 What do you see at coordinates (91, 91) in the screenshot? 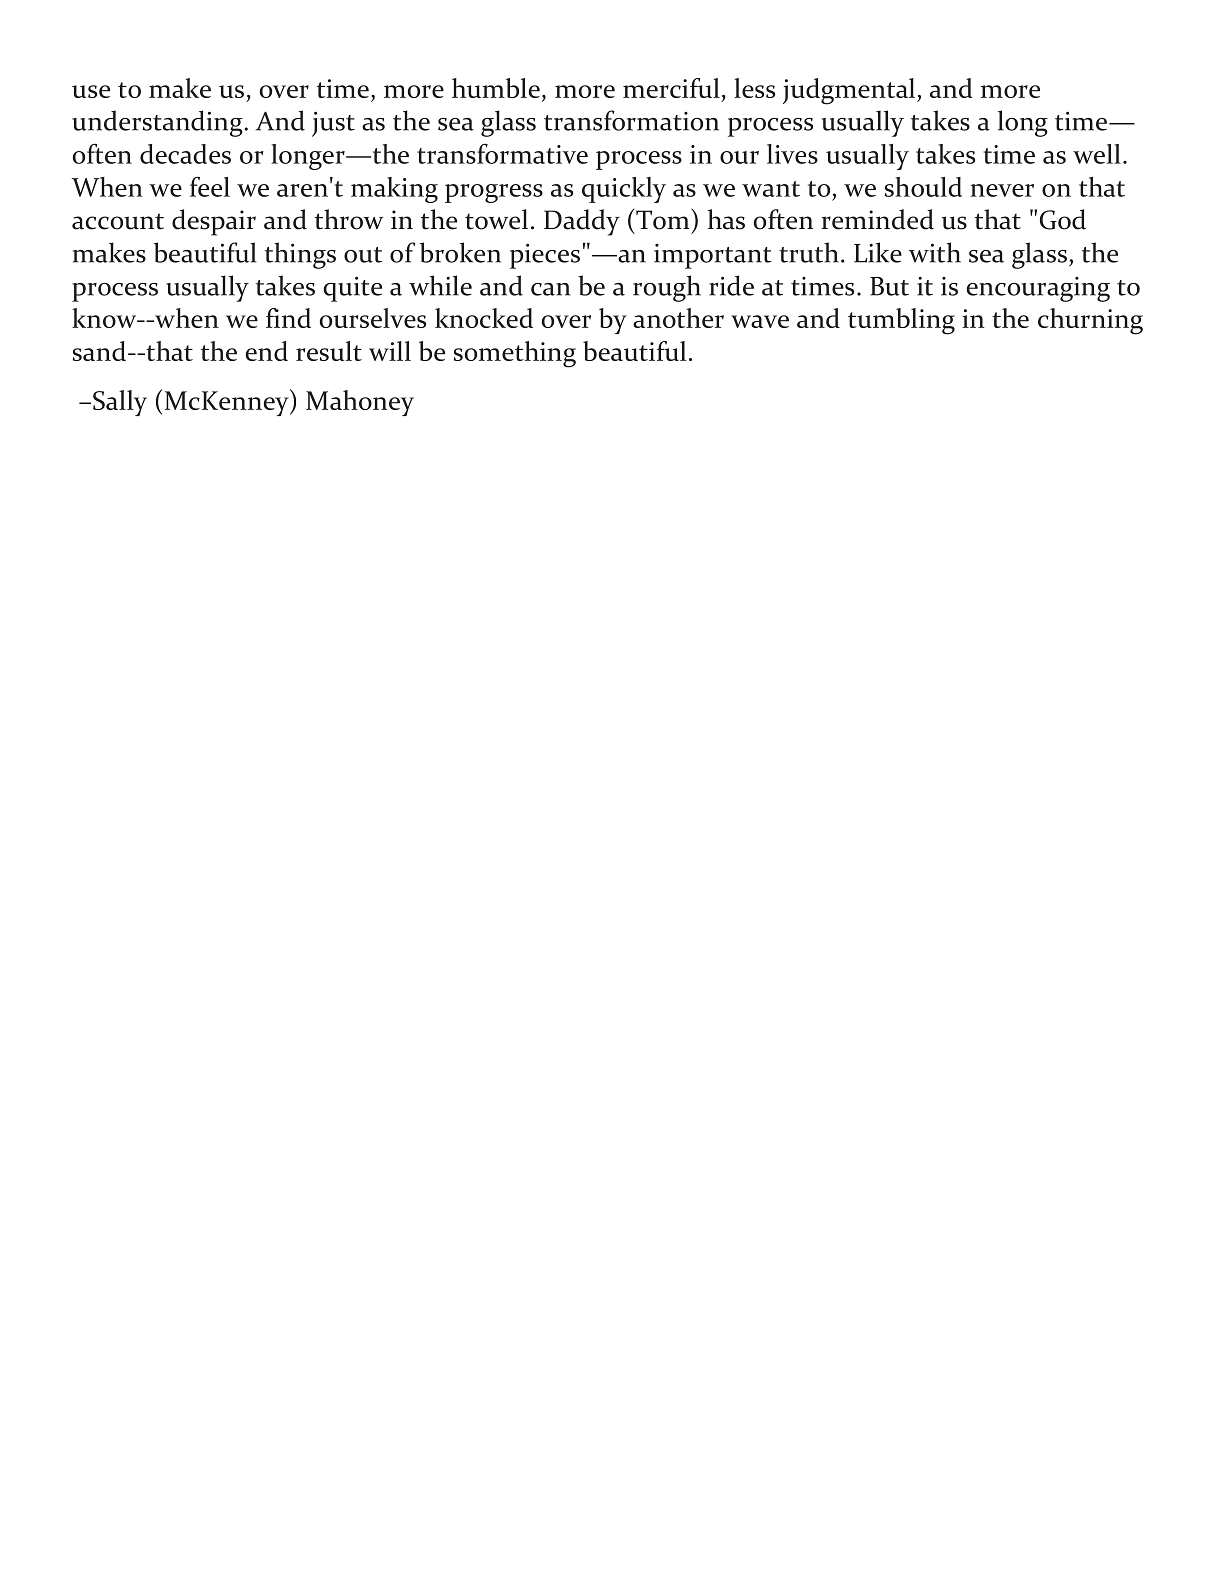
I see `use` at bounding box center [91, 91].
